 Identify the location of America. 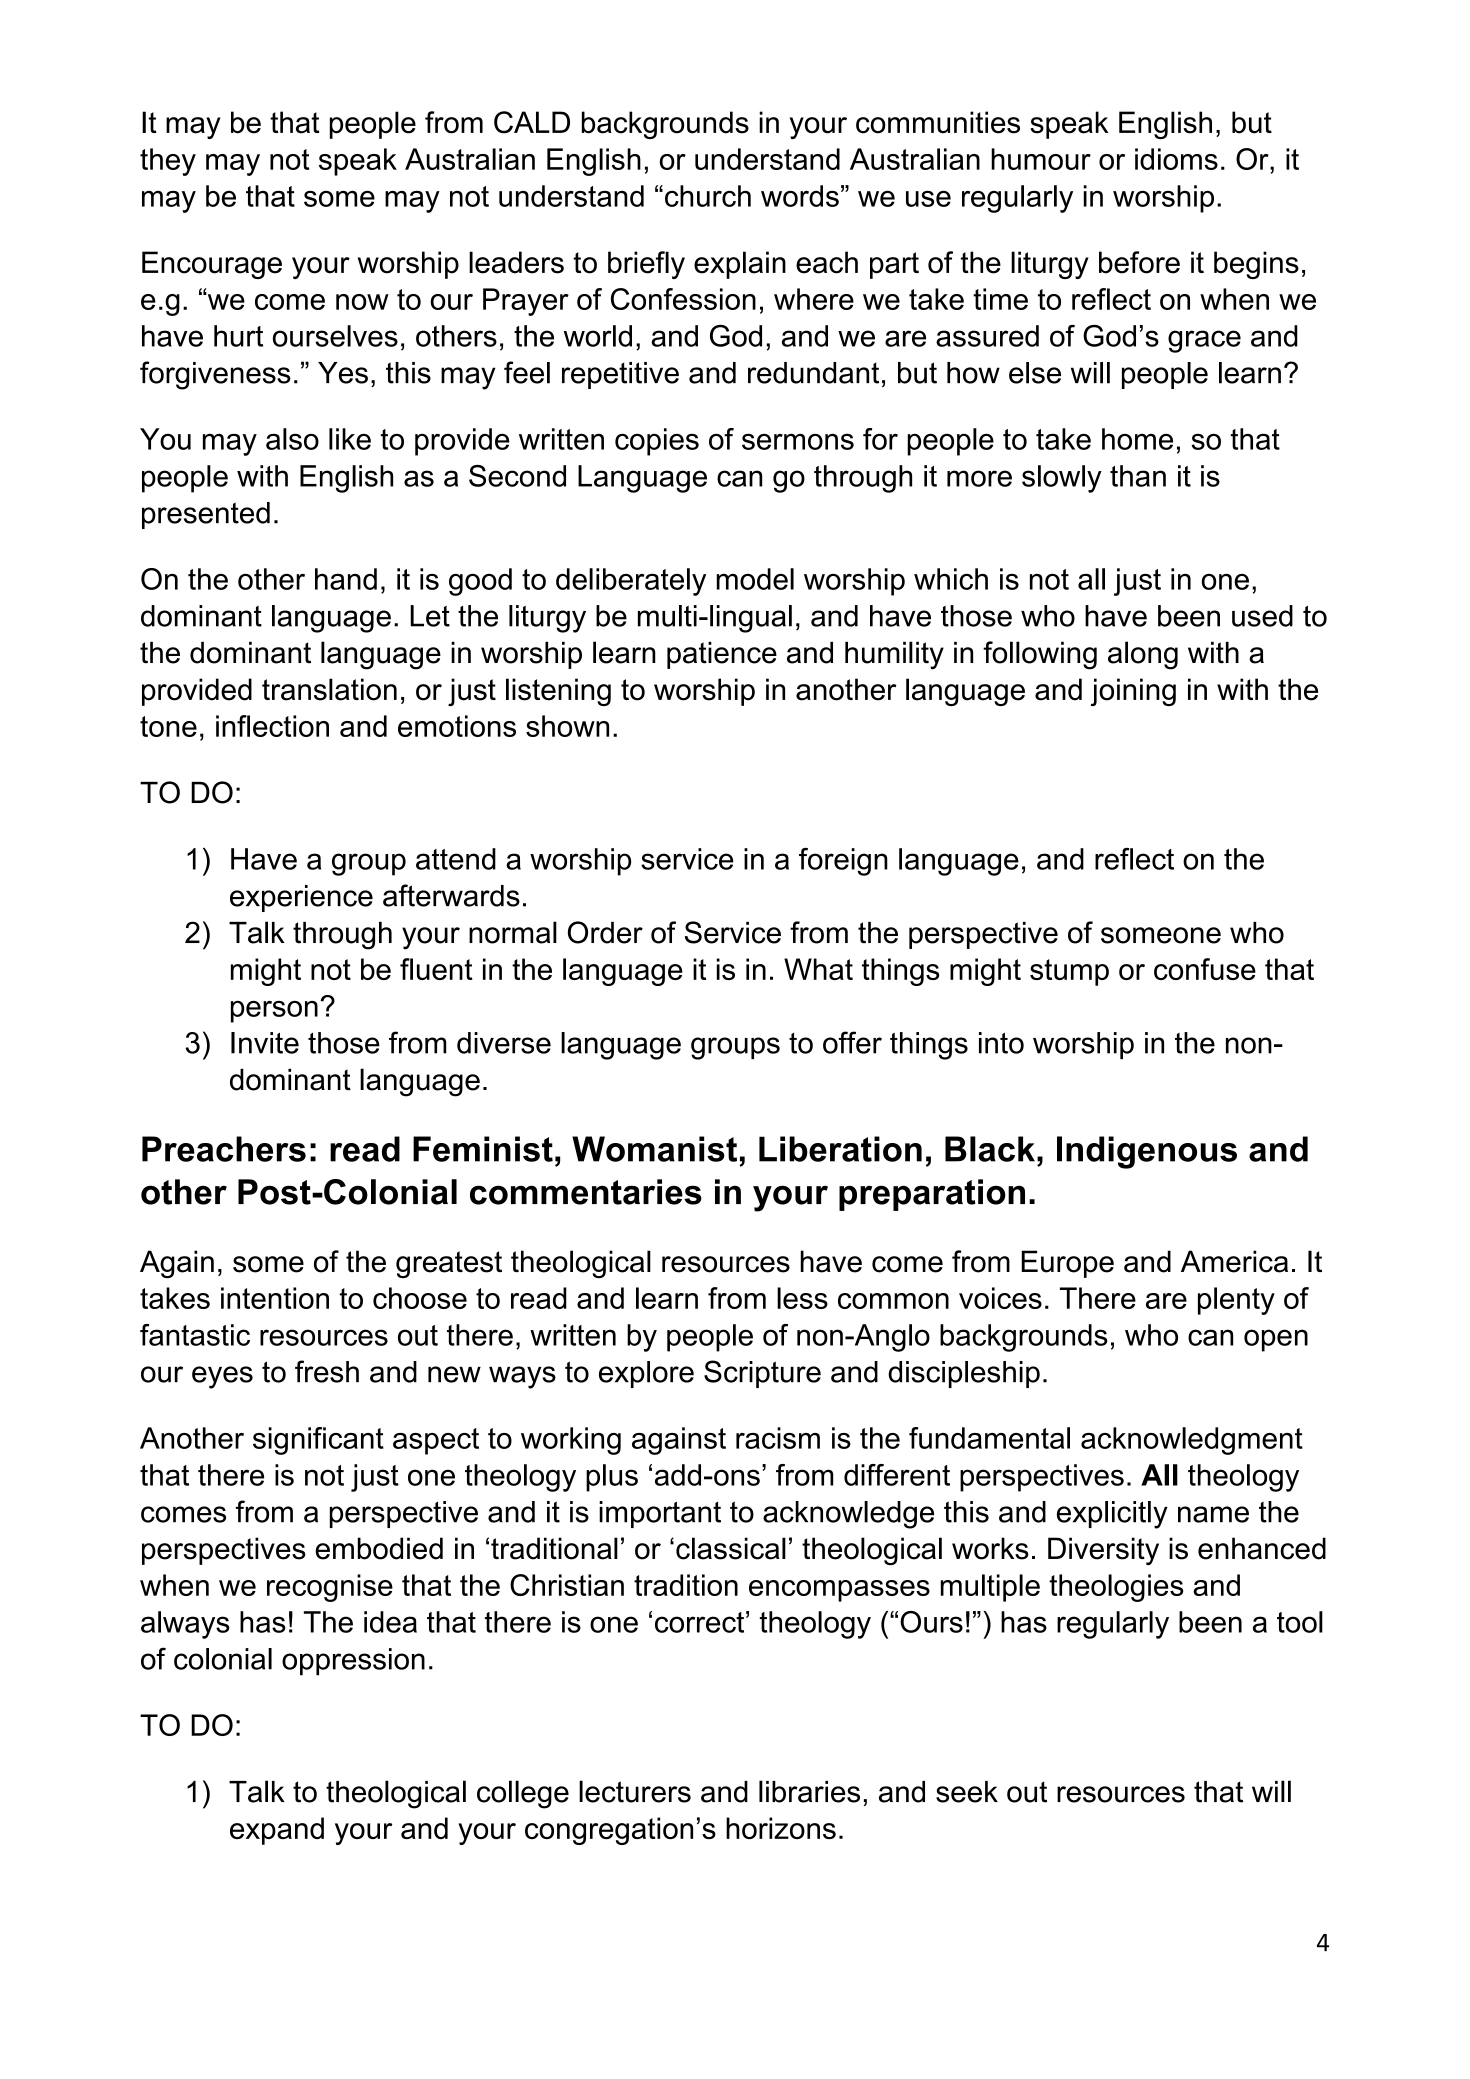
(1234, 1261).
